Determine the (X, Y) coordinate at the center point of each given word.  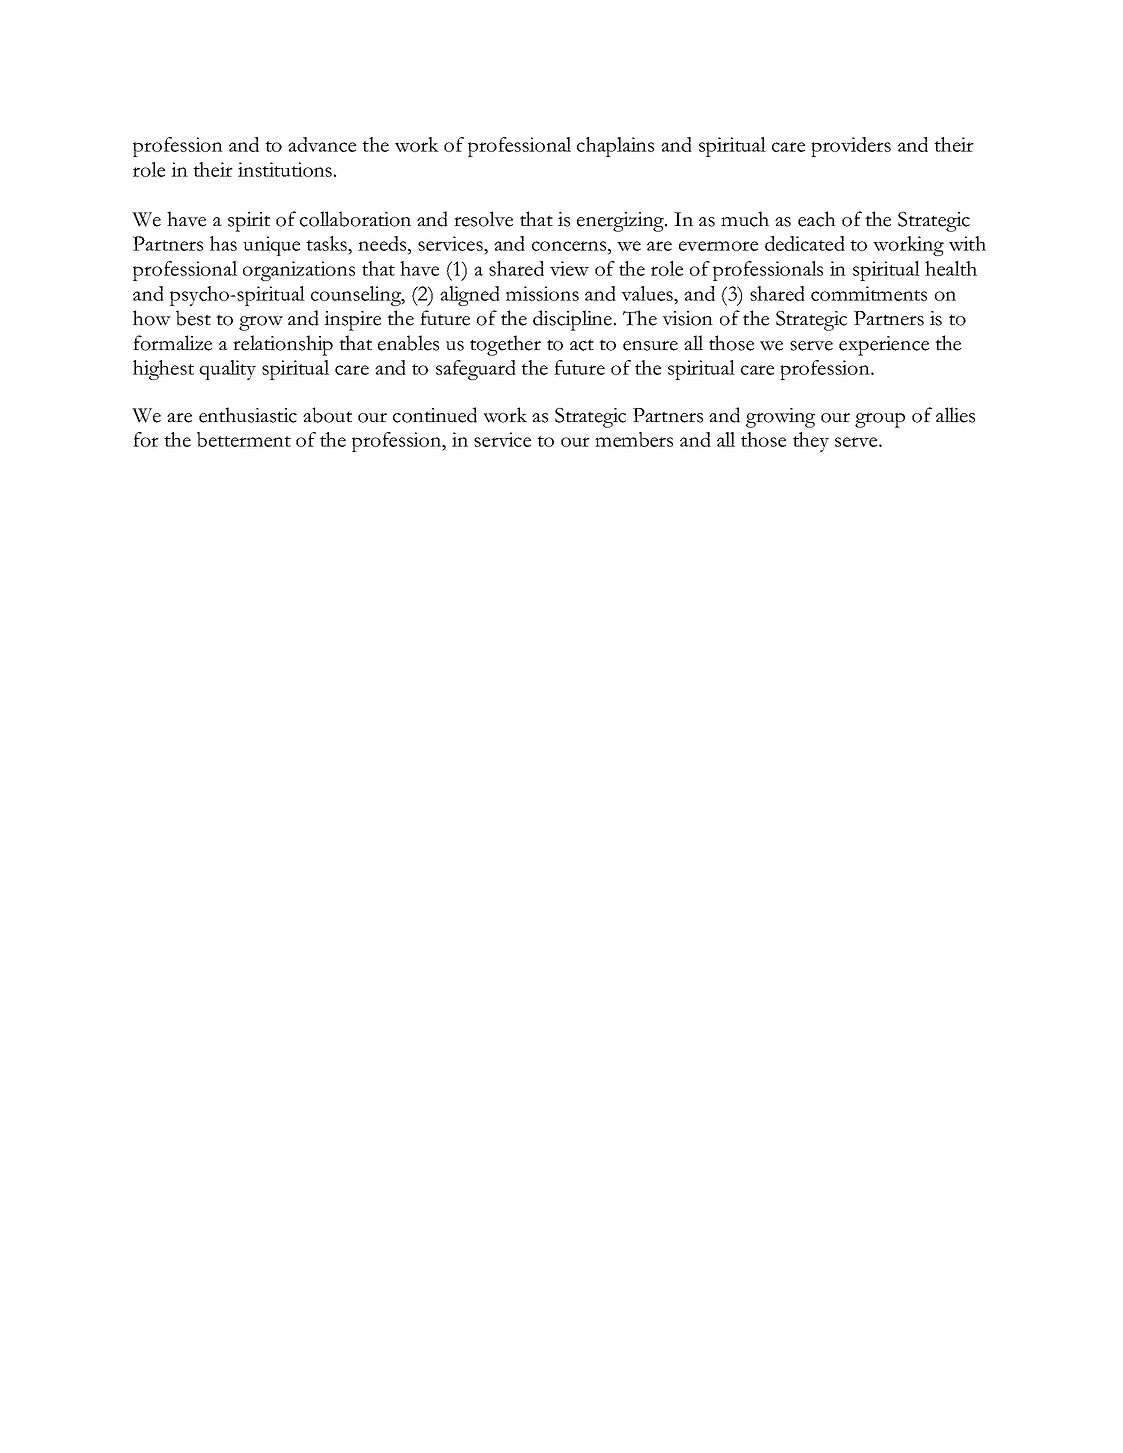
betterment (244, 439)
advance (322, 144)
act (582, 345)
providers (851, 147)
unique (271, 246)
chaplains (615, 147)
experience (884, 346)
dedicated (805, 243)
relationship (283, 345)
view (569, 268)
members (634, 439)
